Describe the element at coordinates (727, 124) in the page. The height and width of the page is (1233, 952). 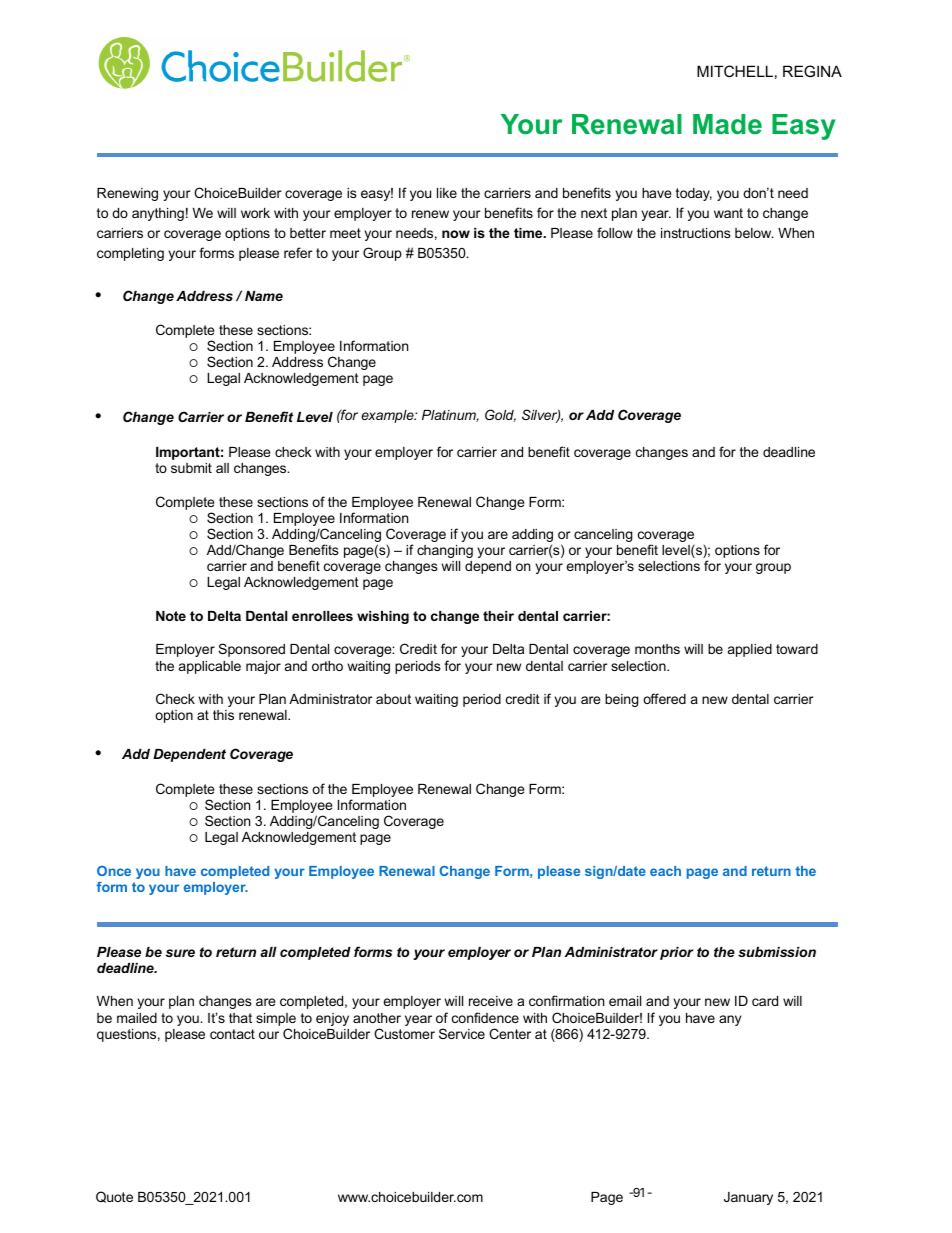
I see `Made` at that location.
